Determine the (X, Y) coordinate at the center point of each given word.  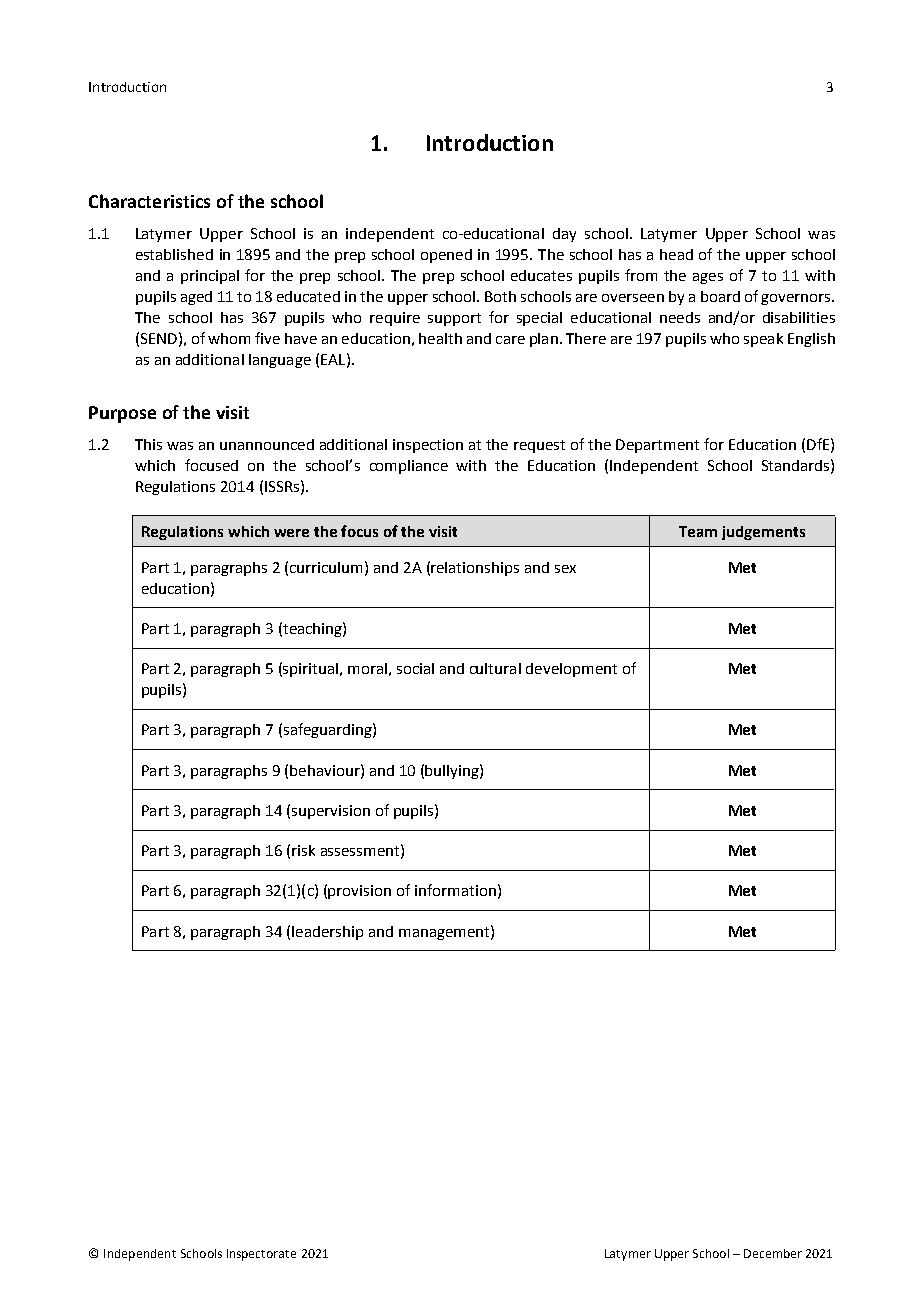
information (455, 890)
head (676, 254)
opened (446, 256)
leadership (327, 933)
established (174, 254)
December (773, 1253)
